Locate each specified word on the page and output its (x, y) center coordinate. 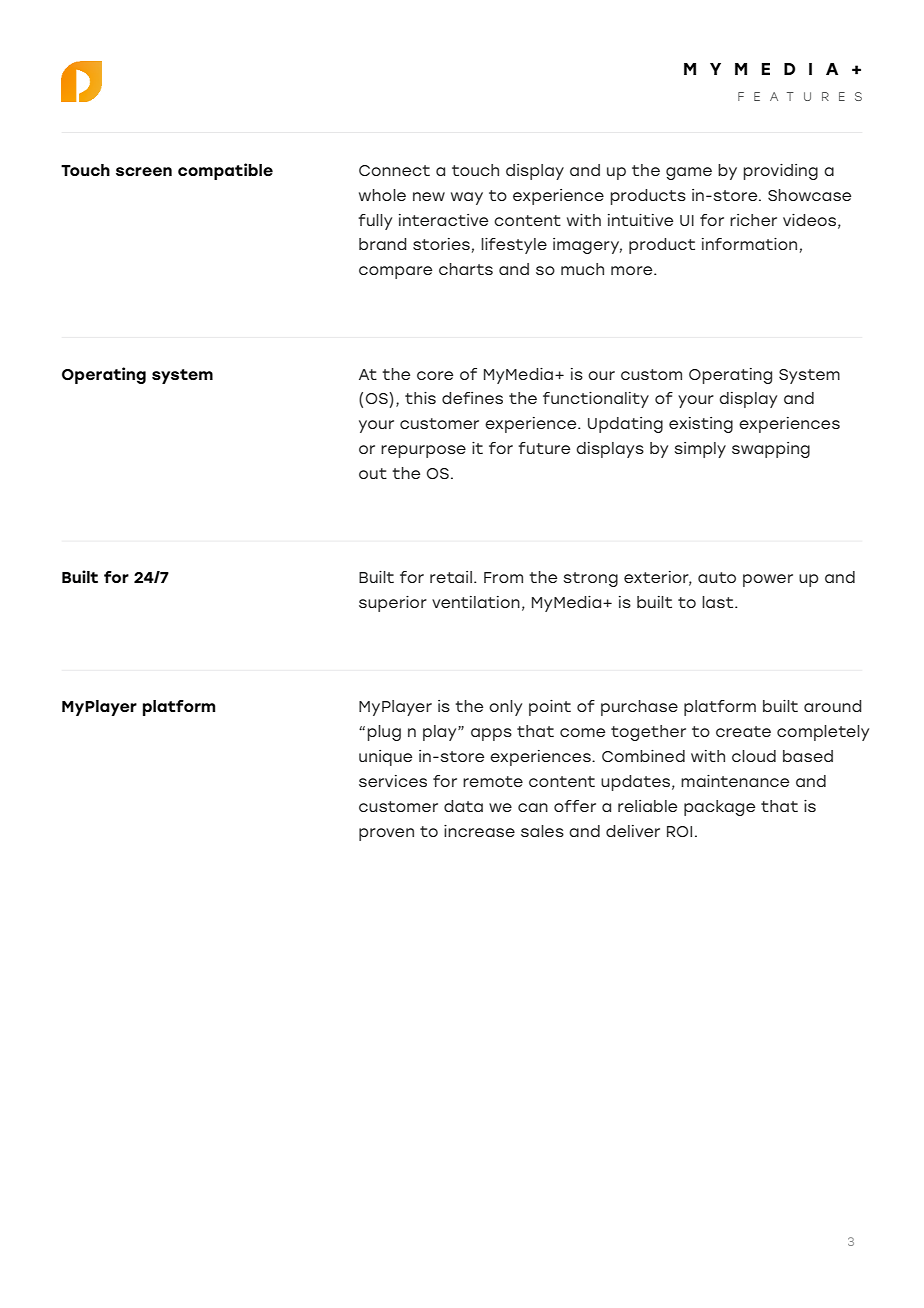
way (467, 198)
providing (780, 172)
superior (393, 604)
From (503, 577)
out (373, 473)
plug (384, 733)
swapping (771, 450)
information (749, 244)
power (768, 580)
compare (395, 272)
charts (466, 269)
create (743, 731)
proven (386, 834)
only (505, 708)
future (544, 448)
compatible (225, 171)
